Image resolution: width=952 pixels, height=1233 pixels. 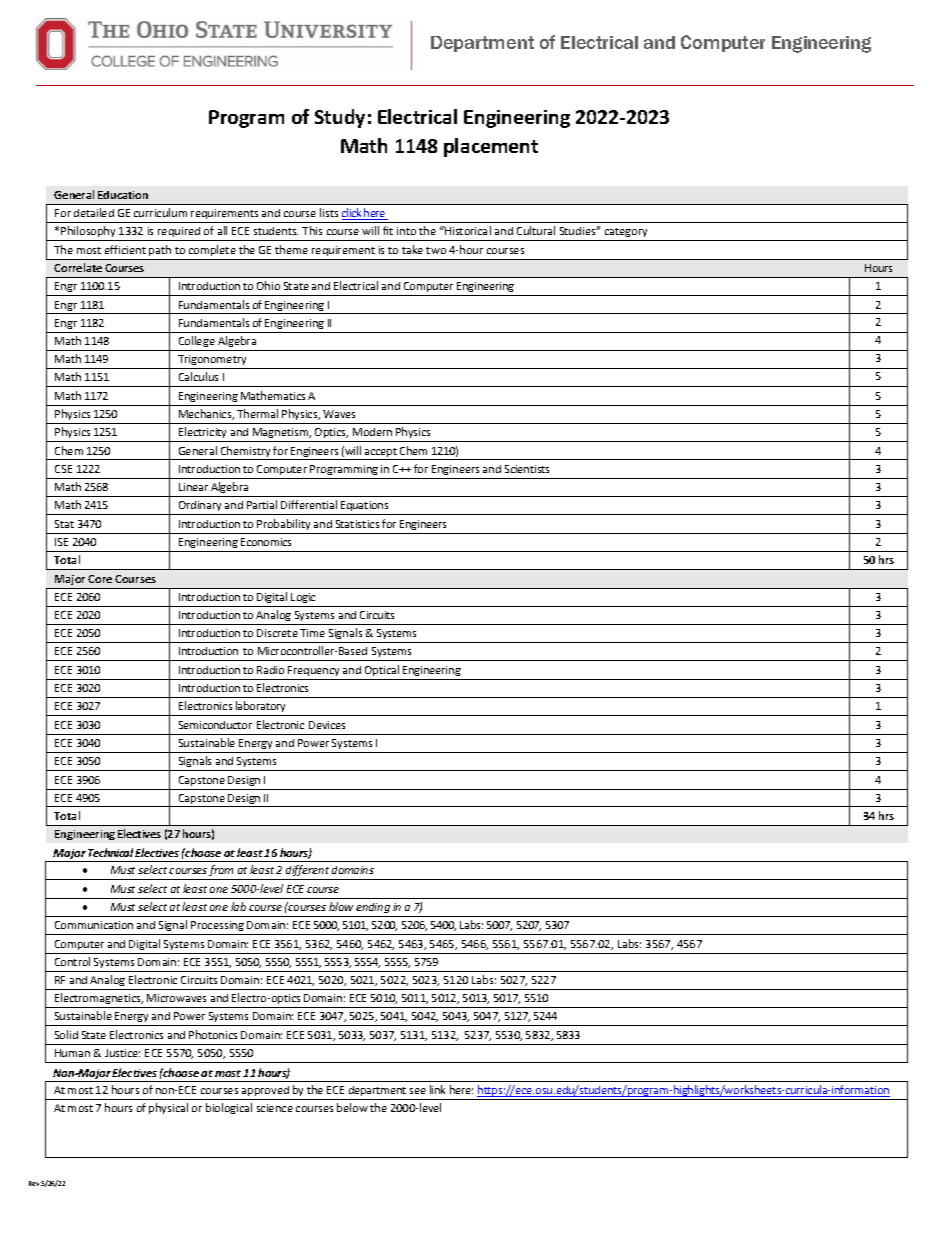 I want to click on link, so click(x=437, y=1089).
